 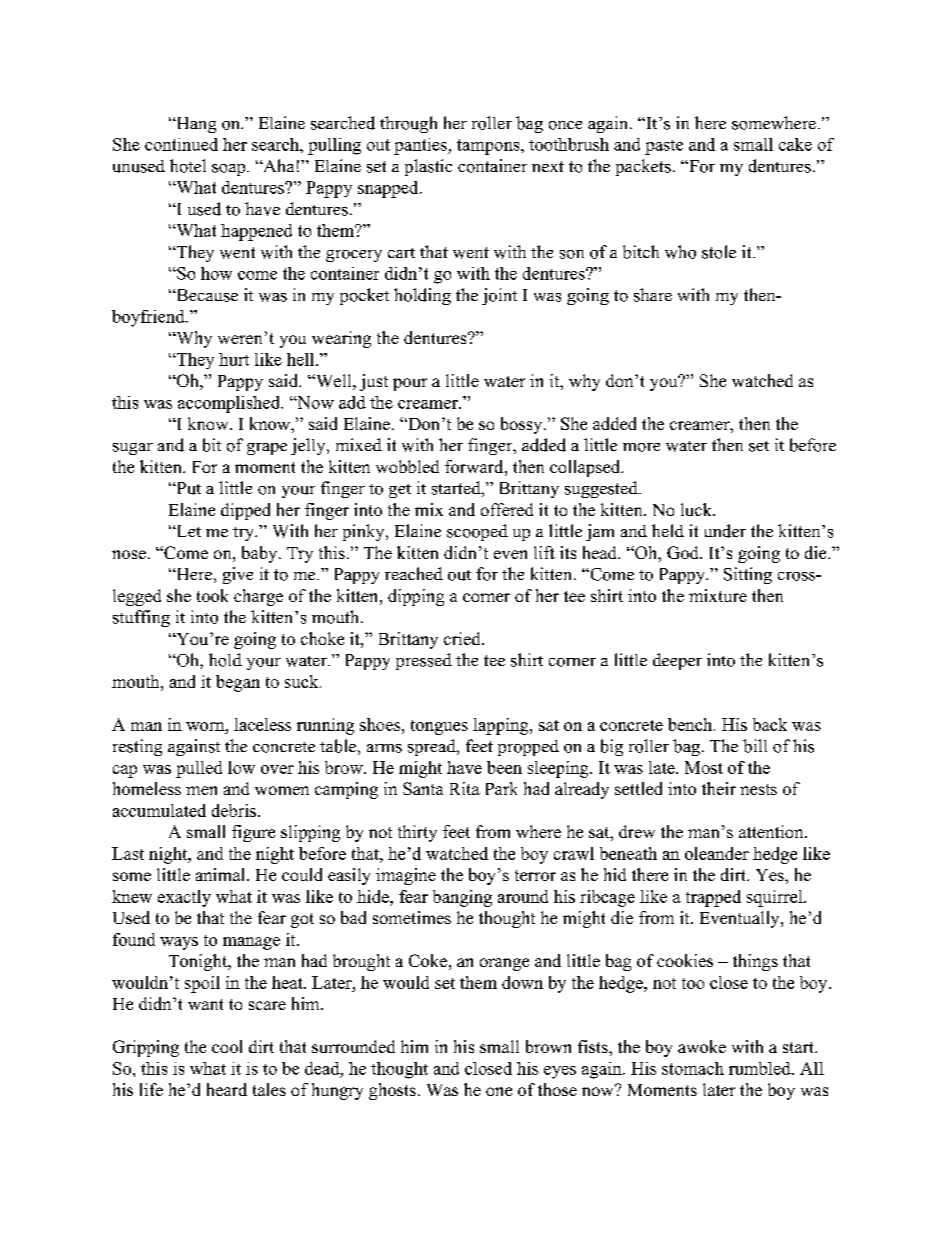 I want to click on cried, so click(x=463, y=638).
